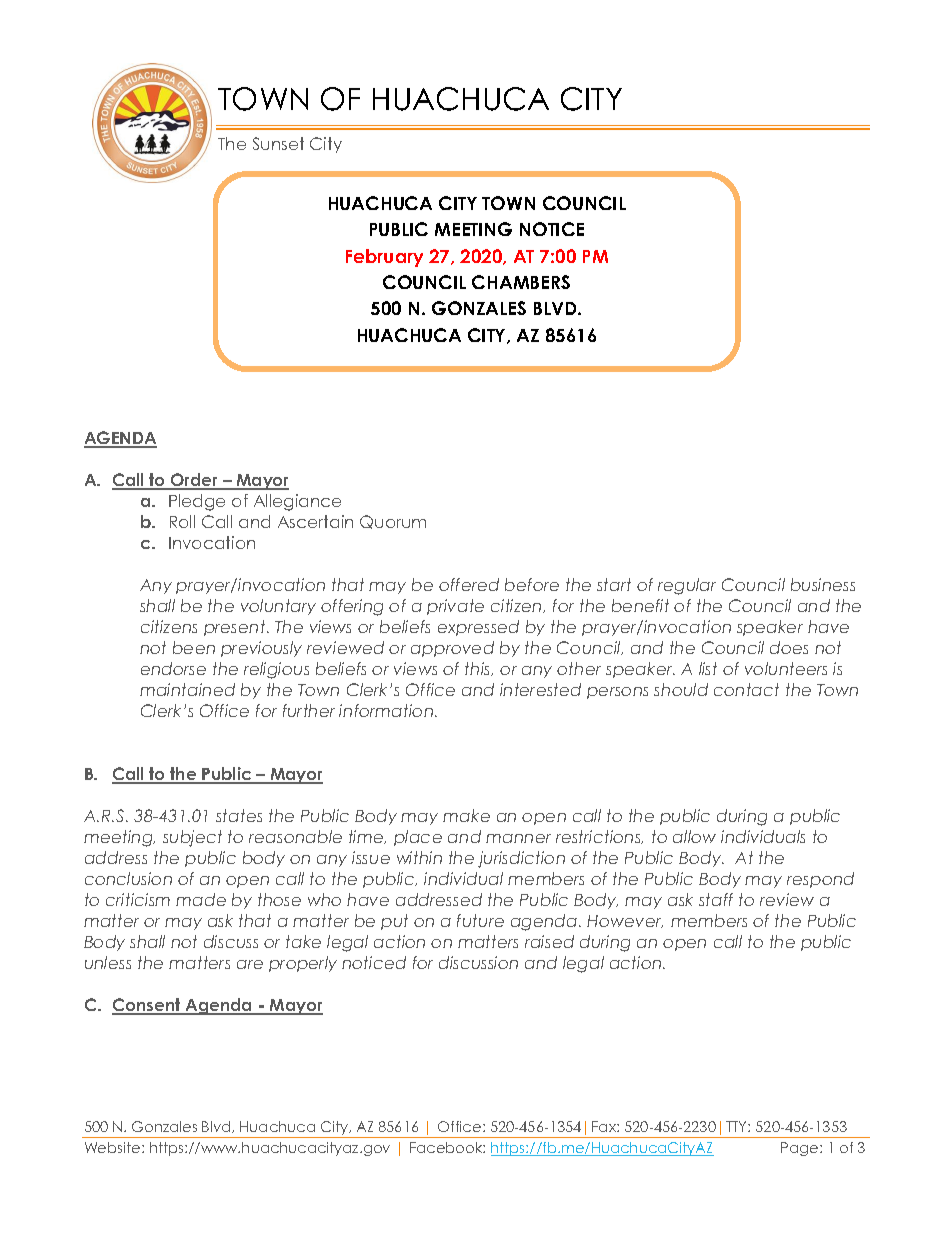  I want to click on February, so click(384, 258).
